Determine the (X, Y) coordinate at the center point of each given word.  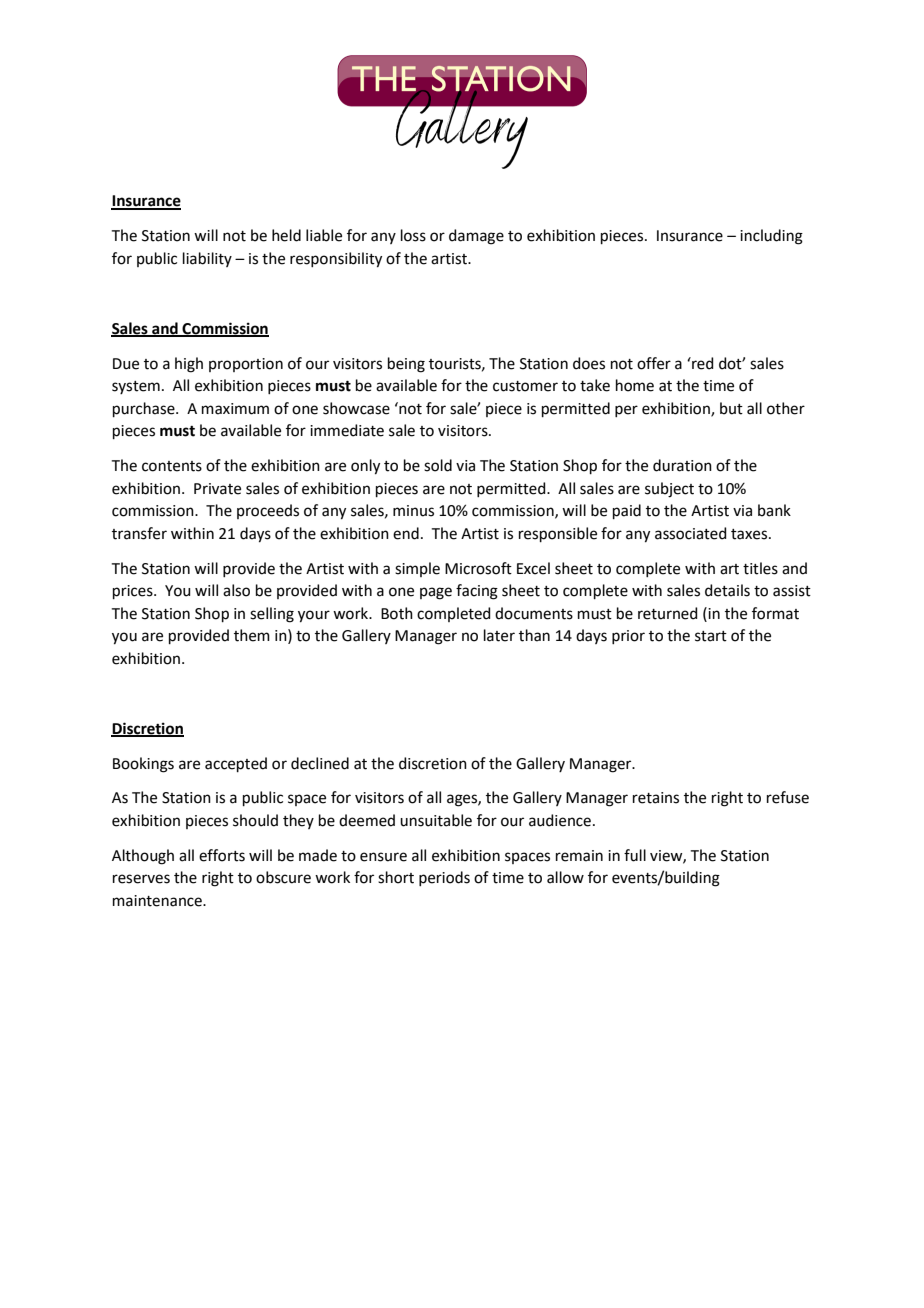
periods (444, 878)
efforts (222, 855)
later (499, 635)
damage (476, 237)
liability (207, 259)
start (711, 636)
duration (682, 465)
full (635, 855)
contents (172, 466)
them (252, 635)
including (771, 237)
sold (438, 465)
